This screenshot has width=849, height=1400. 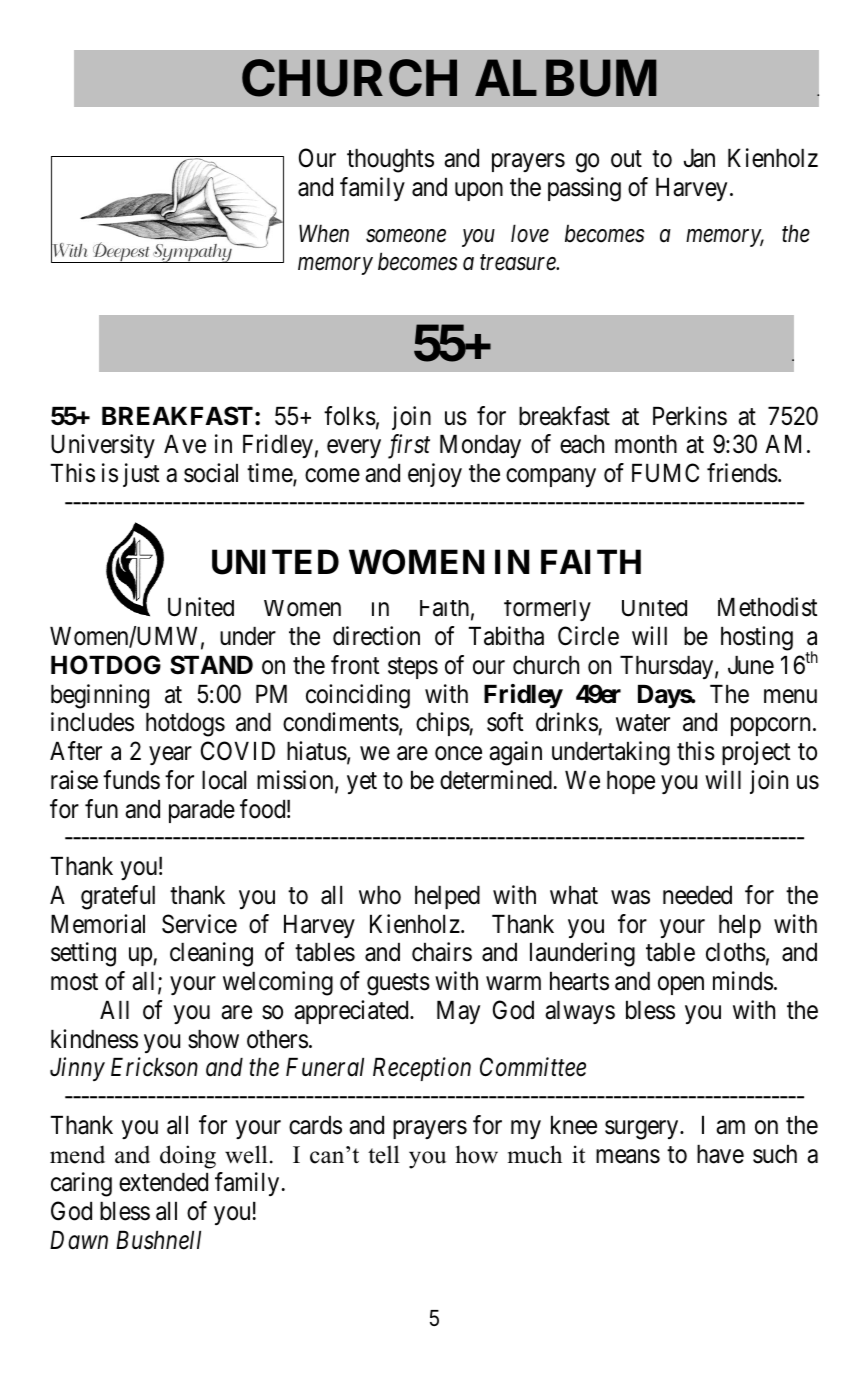 What do you see at coordinates (384, 1154) in the screenshot?
I see `tell` at bounding box center [384, 1154].
